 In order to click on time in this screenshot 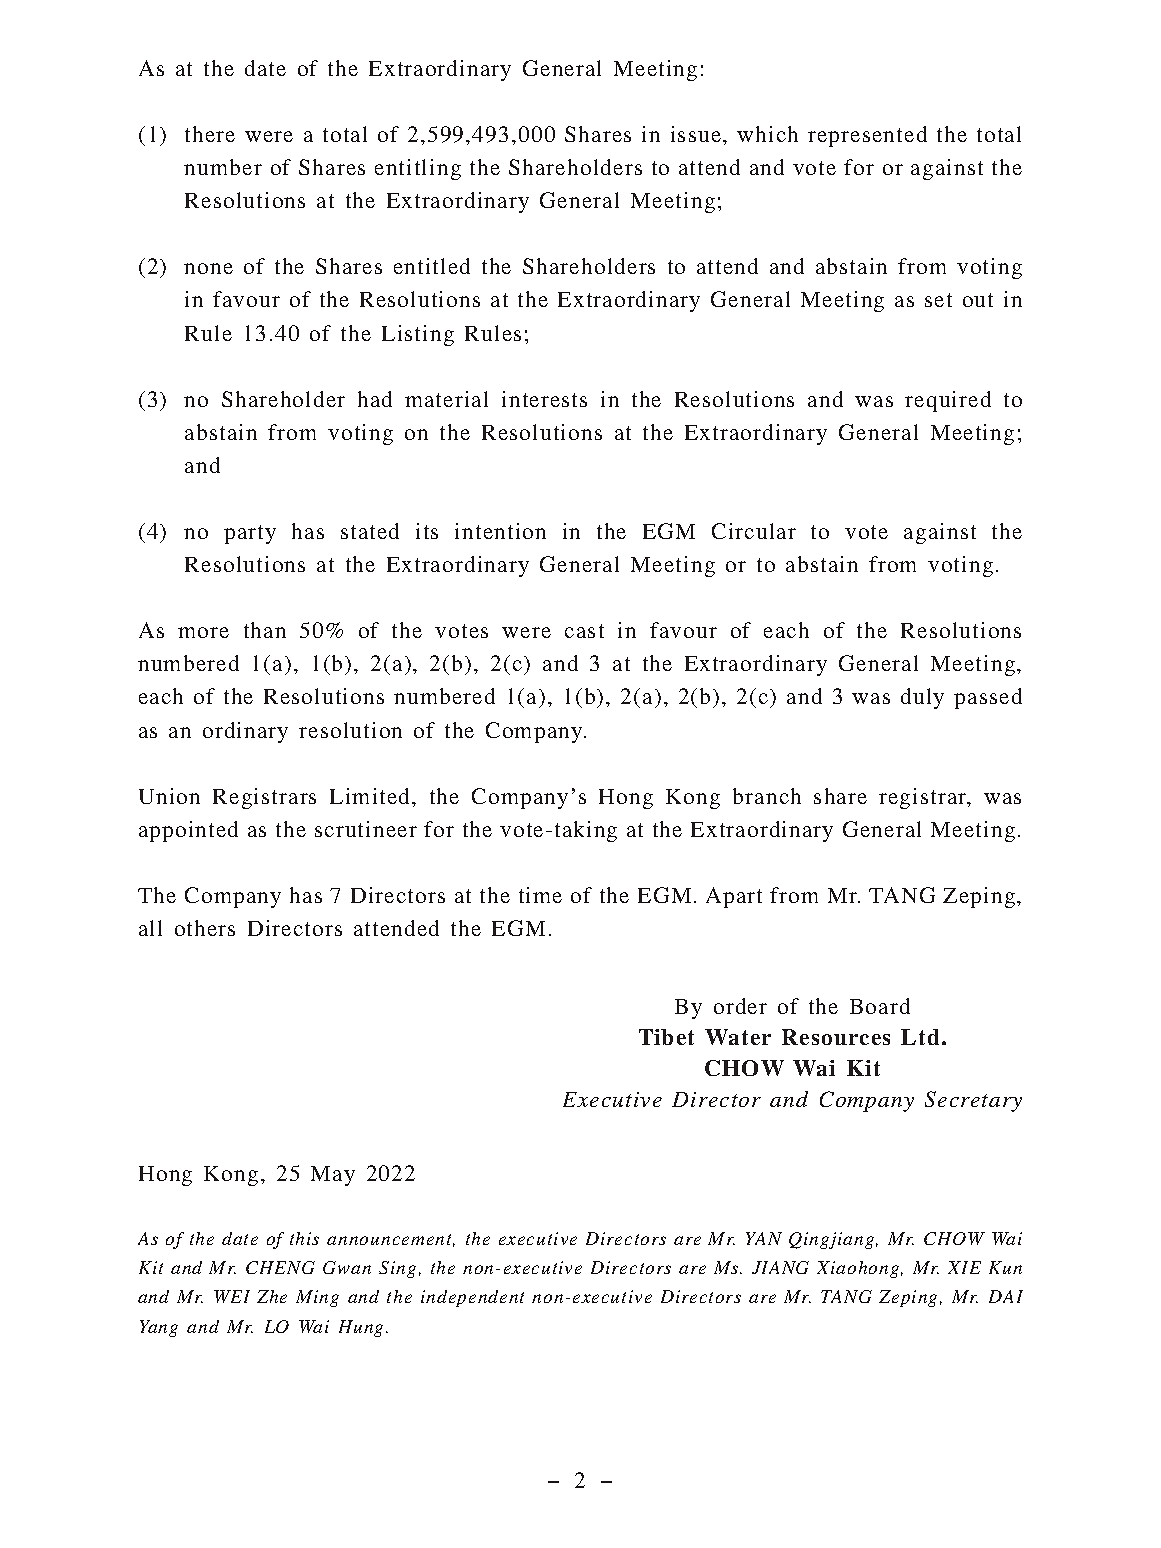, I will do `click(540, 895)`.
